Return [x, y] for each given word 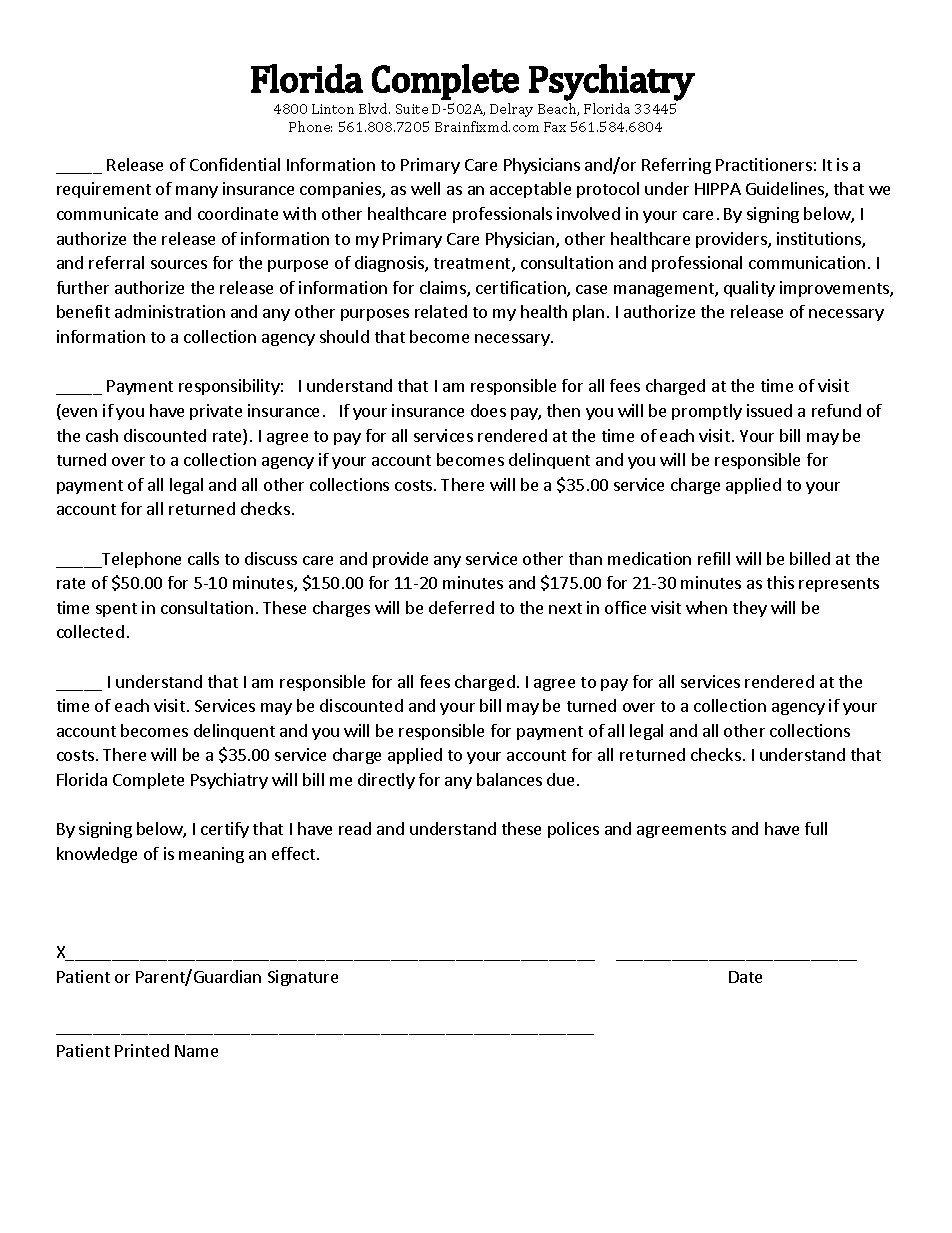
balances [509, 779]
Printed [142, 1050]
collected [90, 631]
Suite [412, 109]
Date [745, 977]
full [816, 828]
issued [769, 410]
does [488, 410]
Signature [303, 978]
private [216, 412]
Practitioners [764, 164]
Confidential [235, 164]
